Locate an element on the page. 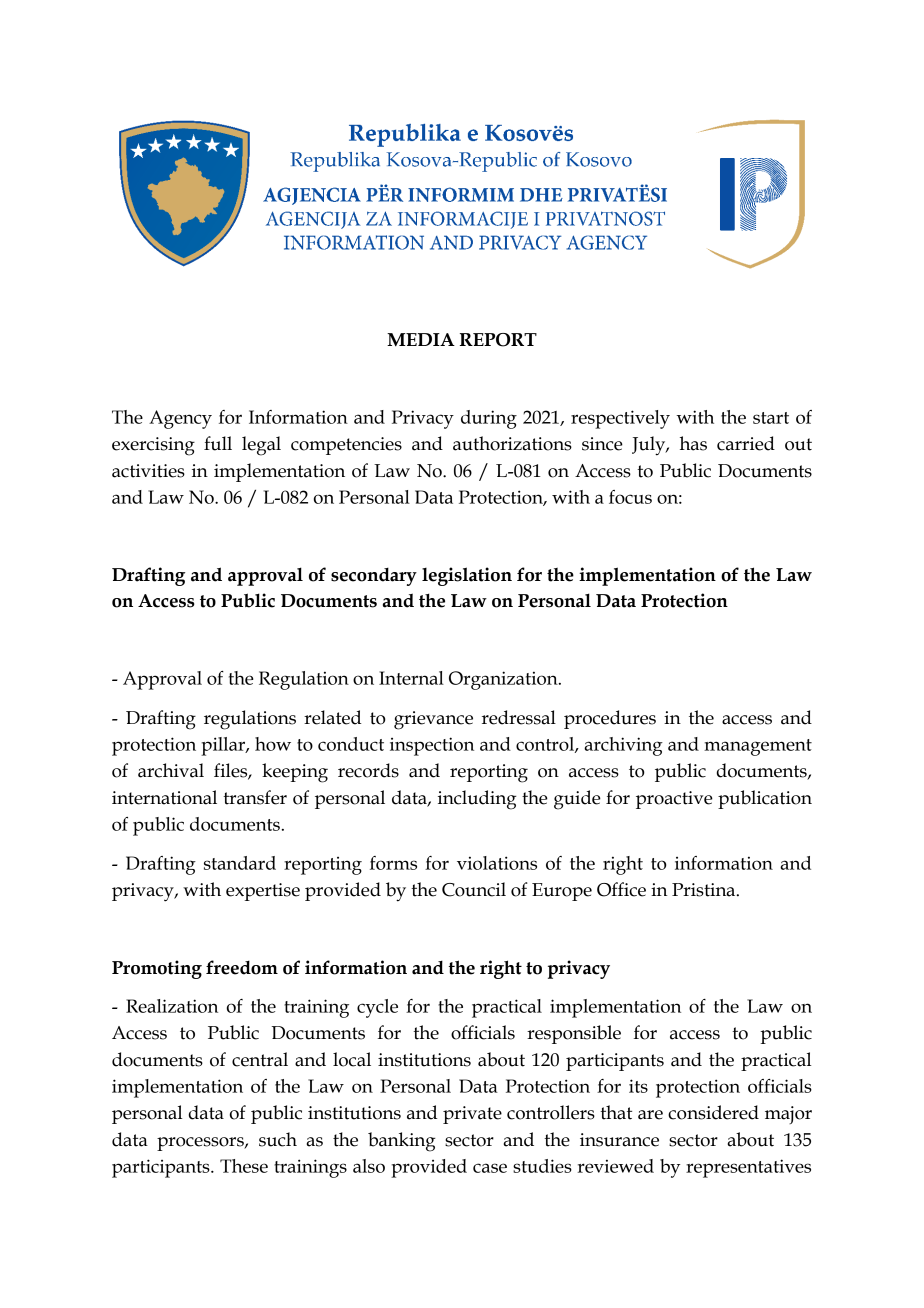 This document has width=924, height=1308. Council is located at coordinates (474, 889).
